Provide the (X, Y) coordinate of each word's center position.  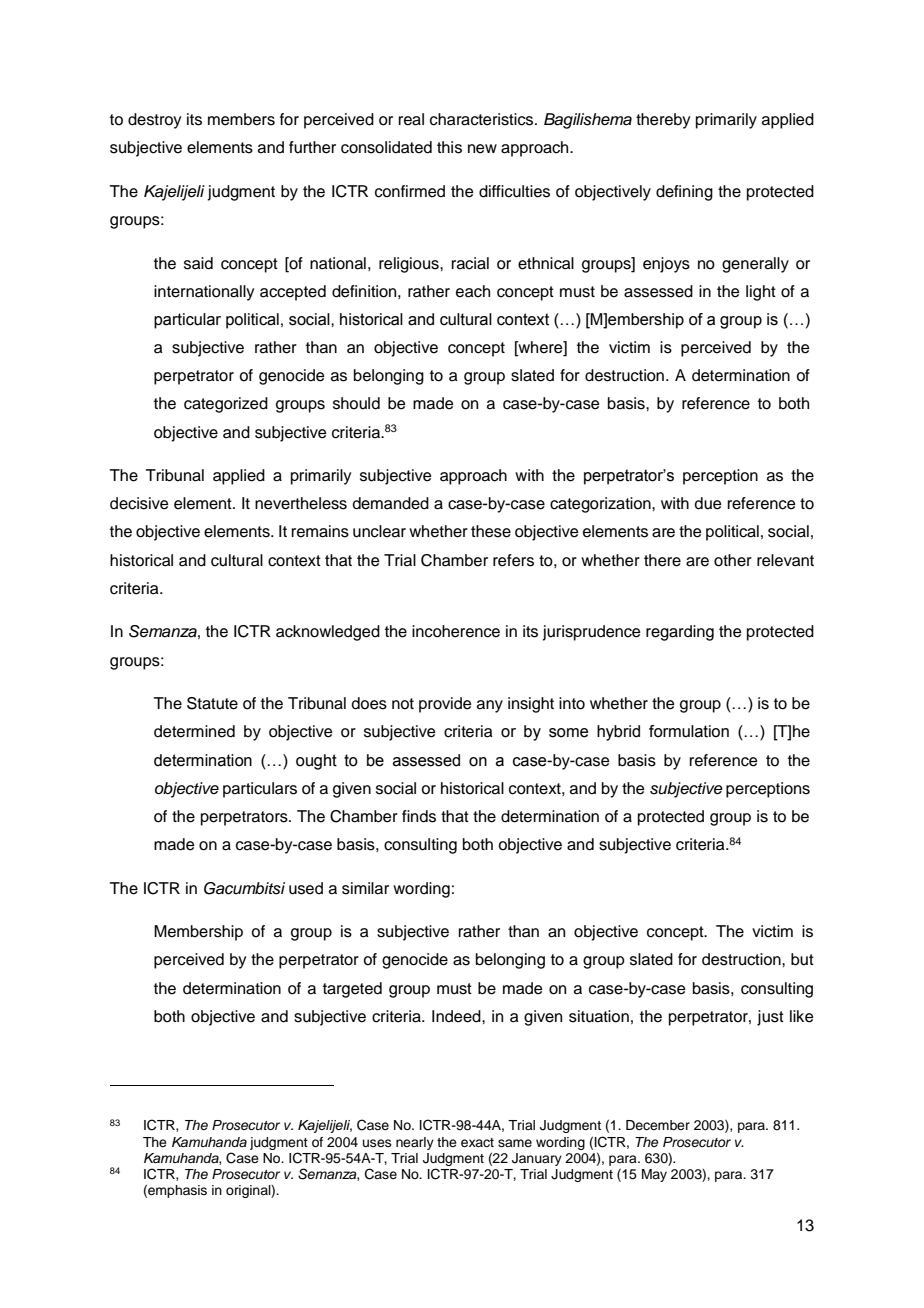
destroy (154, 121)
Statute (212, 703)
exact (477, 1142)
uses (377, 1143)
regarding (680, 633)
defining (684, 193)
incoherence (456, 631)
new (482, 149)
